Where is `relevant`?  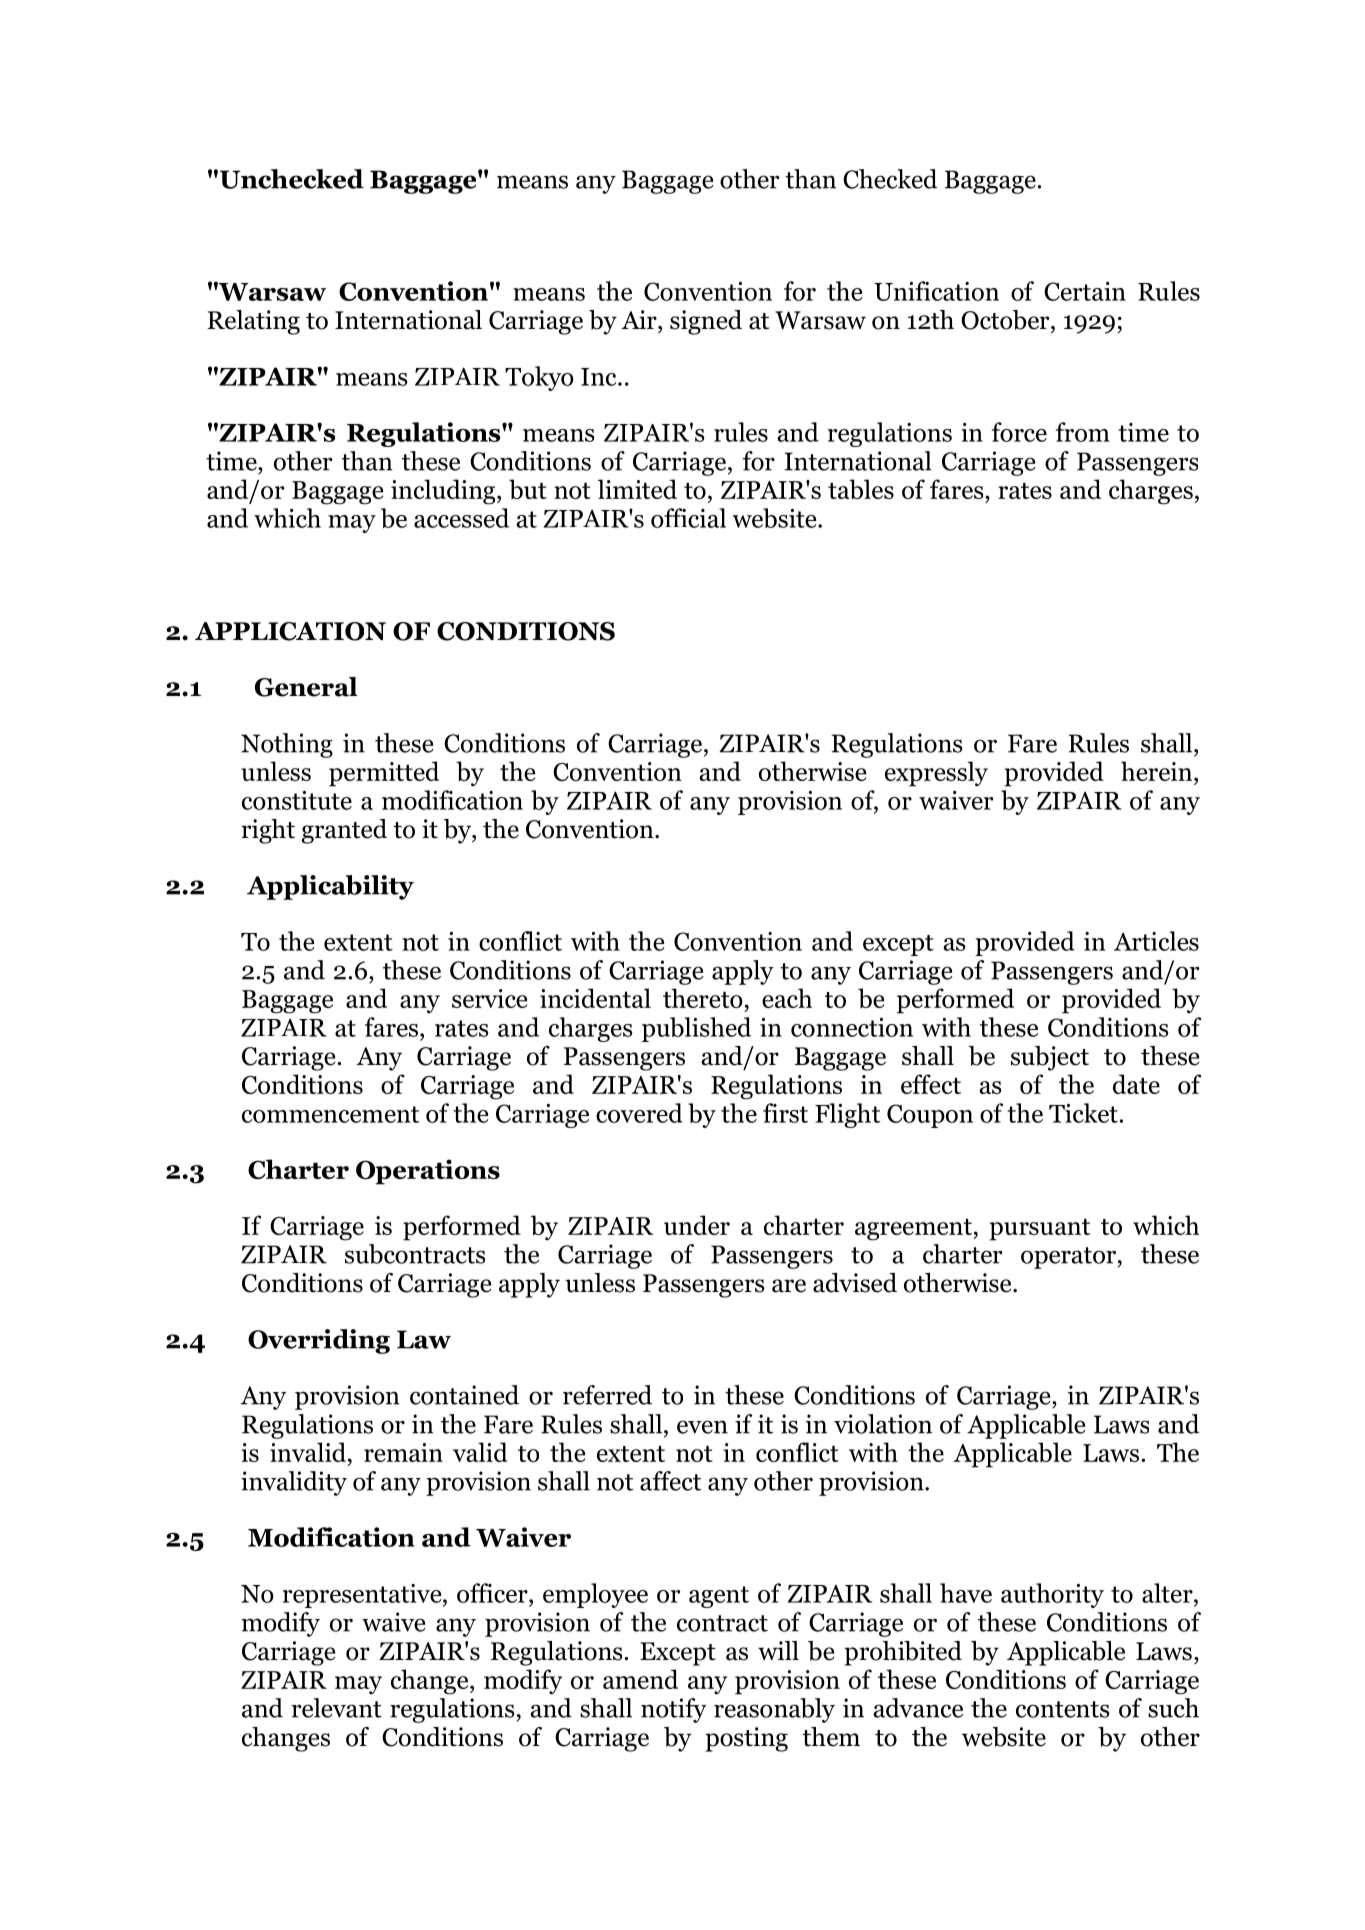
relevant is located at coordinates (336, 1708).
